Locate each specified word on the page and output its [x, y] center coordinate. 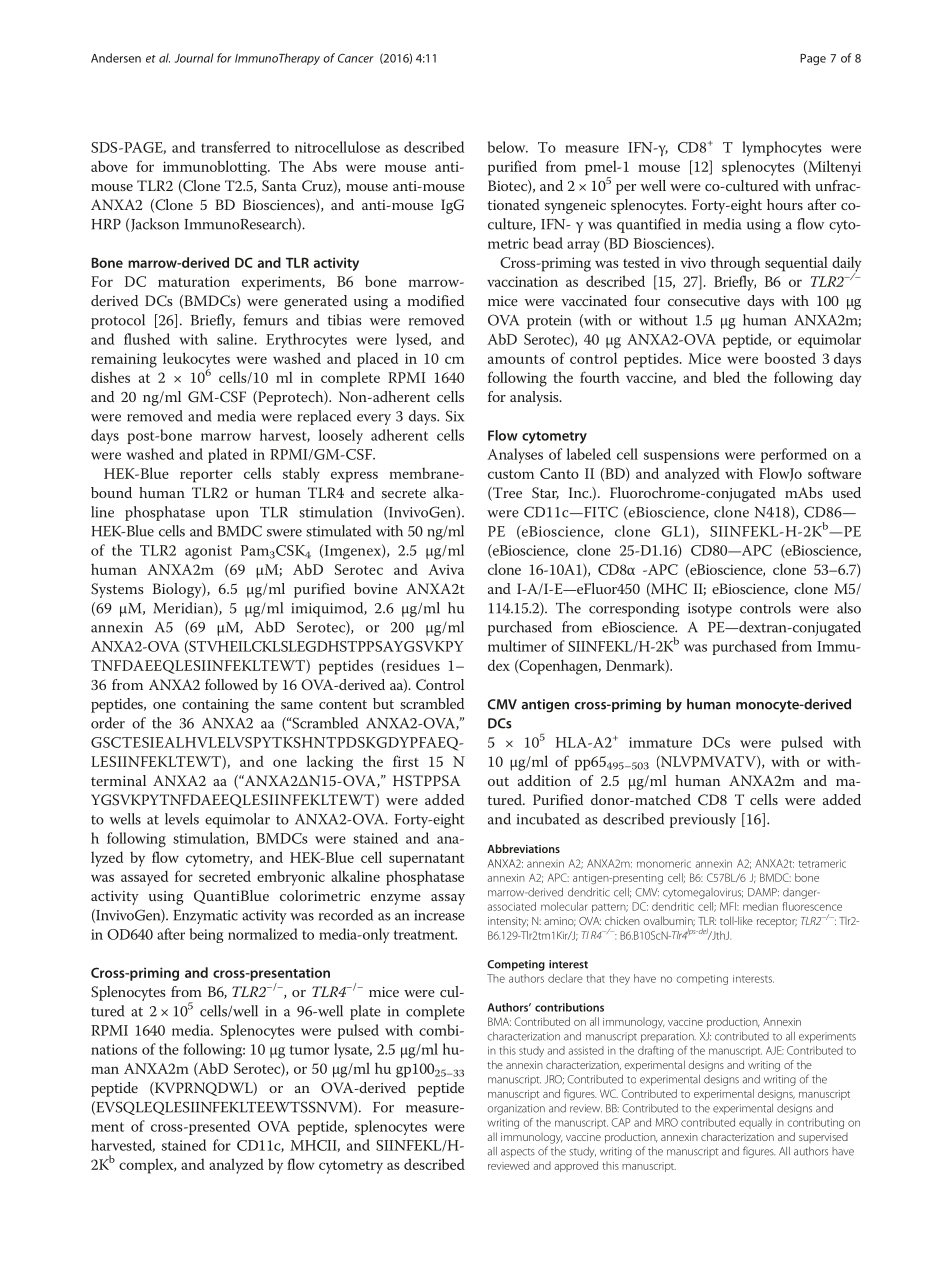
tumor [309, 1050]
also [849, 608]
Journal [194, 58]
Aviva [446, 569]
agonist [208, 552]
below [508, 147]
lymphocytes [782, 149]
